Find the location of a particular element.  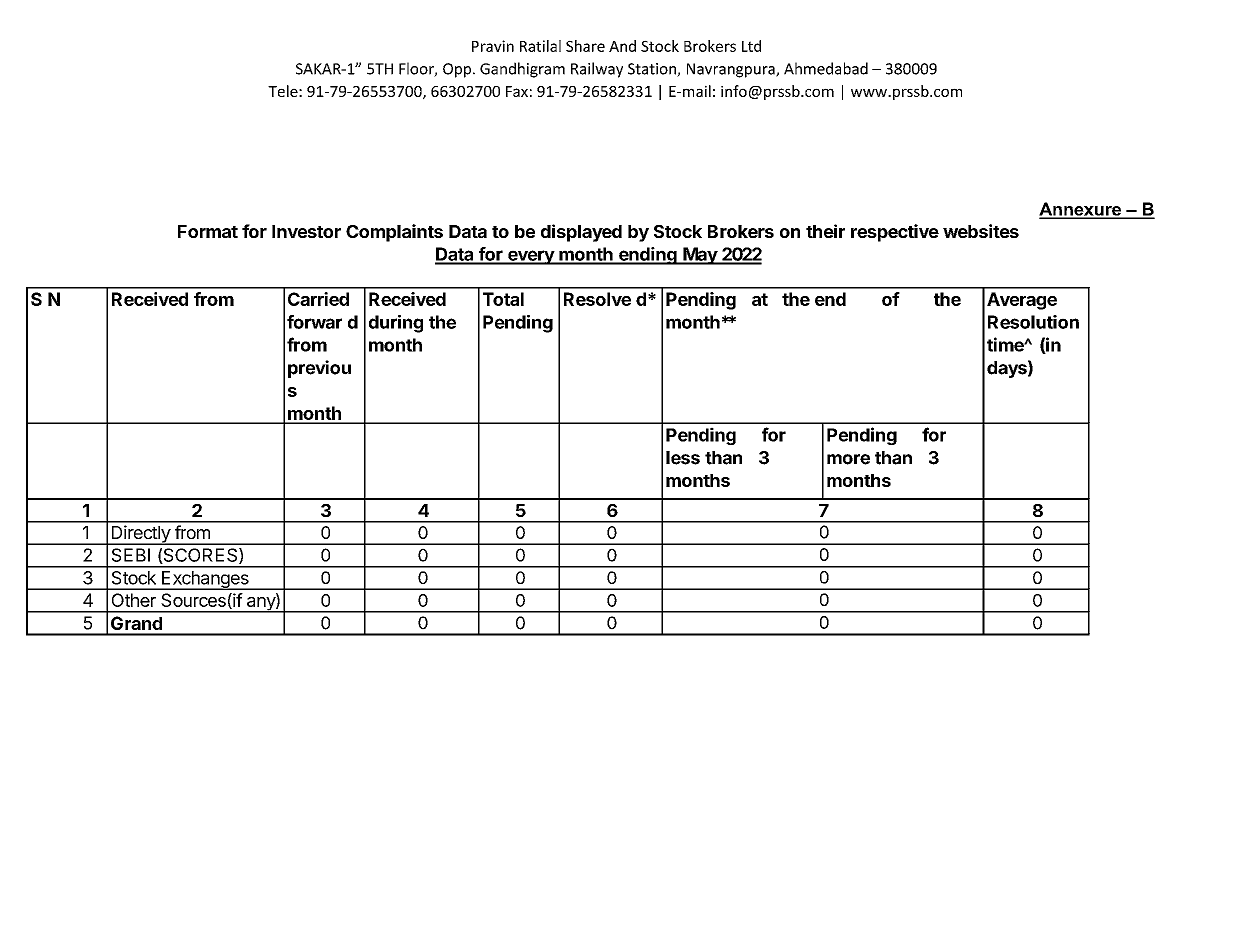

Carried is located at coordinates (318, 299).
